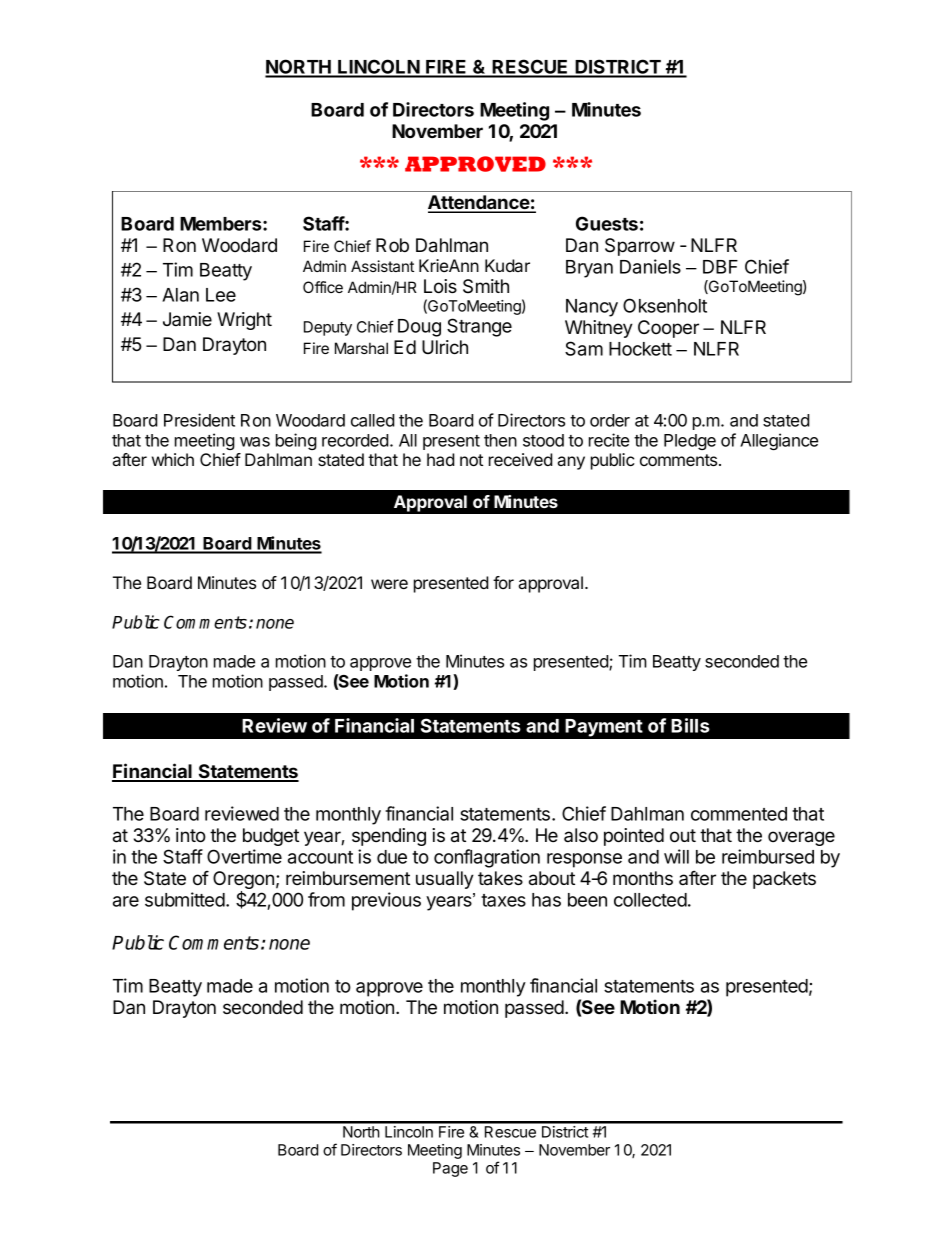  What do you see at coordinates (487, 858) in the screenshot?
I see `conflagration` at bounding box center [487, 858].
